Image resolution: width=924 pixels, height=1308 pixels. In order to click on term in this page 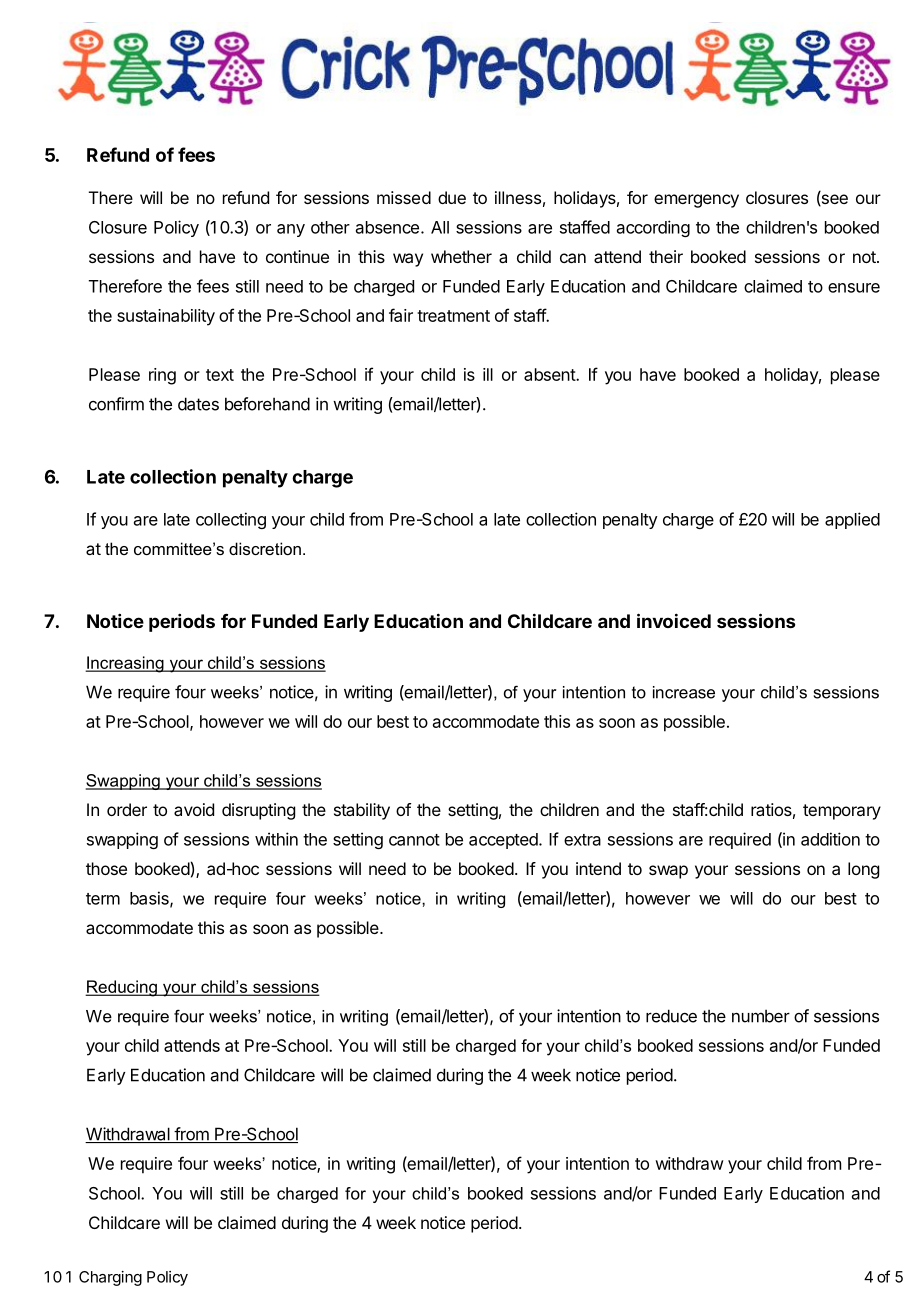, I will do `click(103, 899)`.
